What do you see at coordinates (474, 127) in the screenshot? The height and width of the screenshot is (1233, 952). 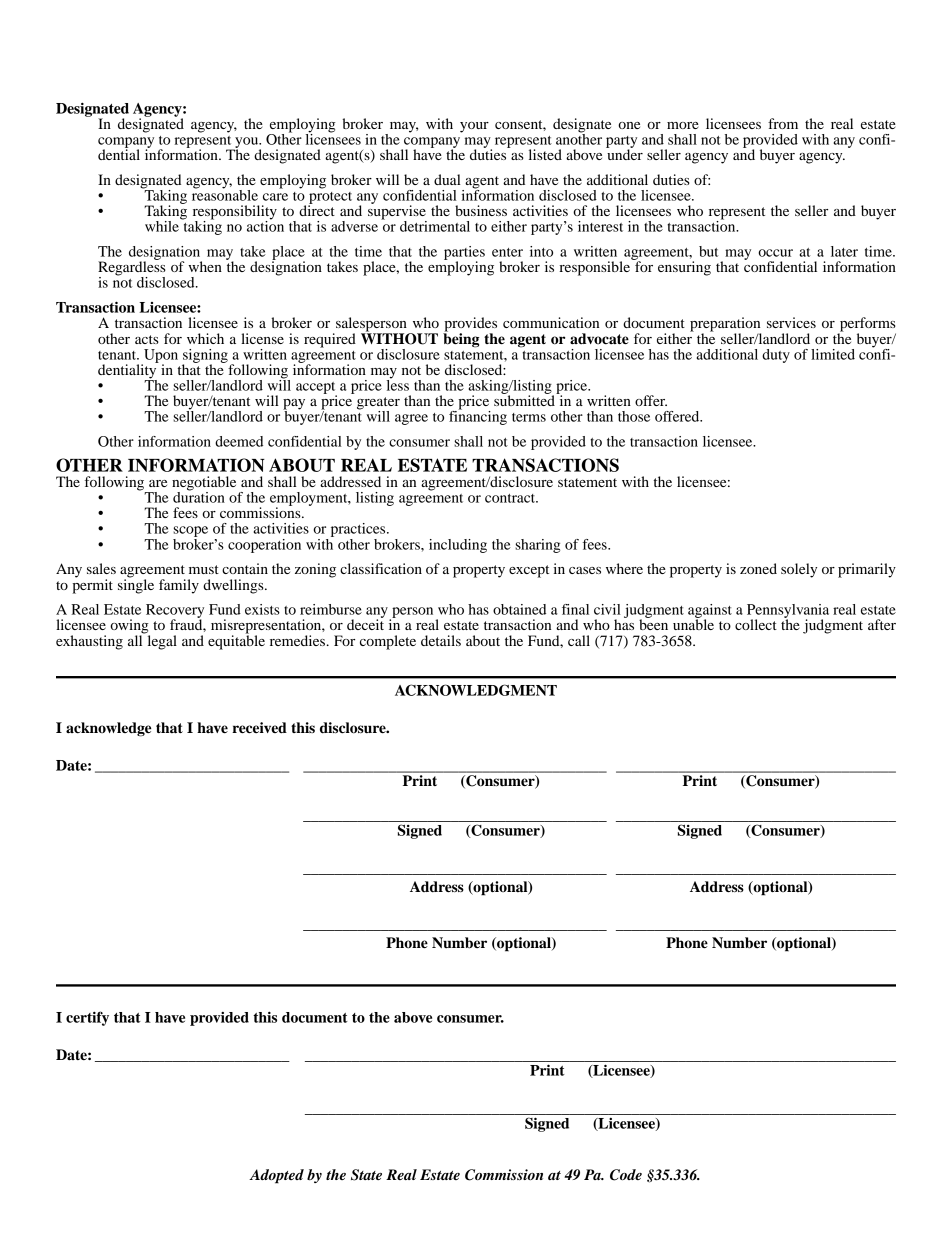 I see `your` at bounding box center [474, 127].
